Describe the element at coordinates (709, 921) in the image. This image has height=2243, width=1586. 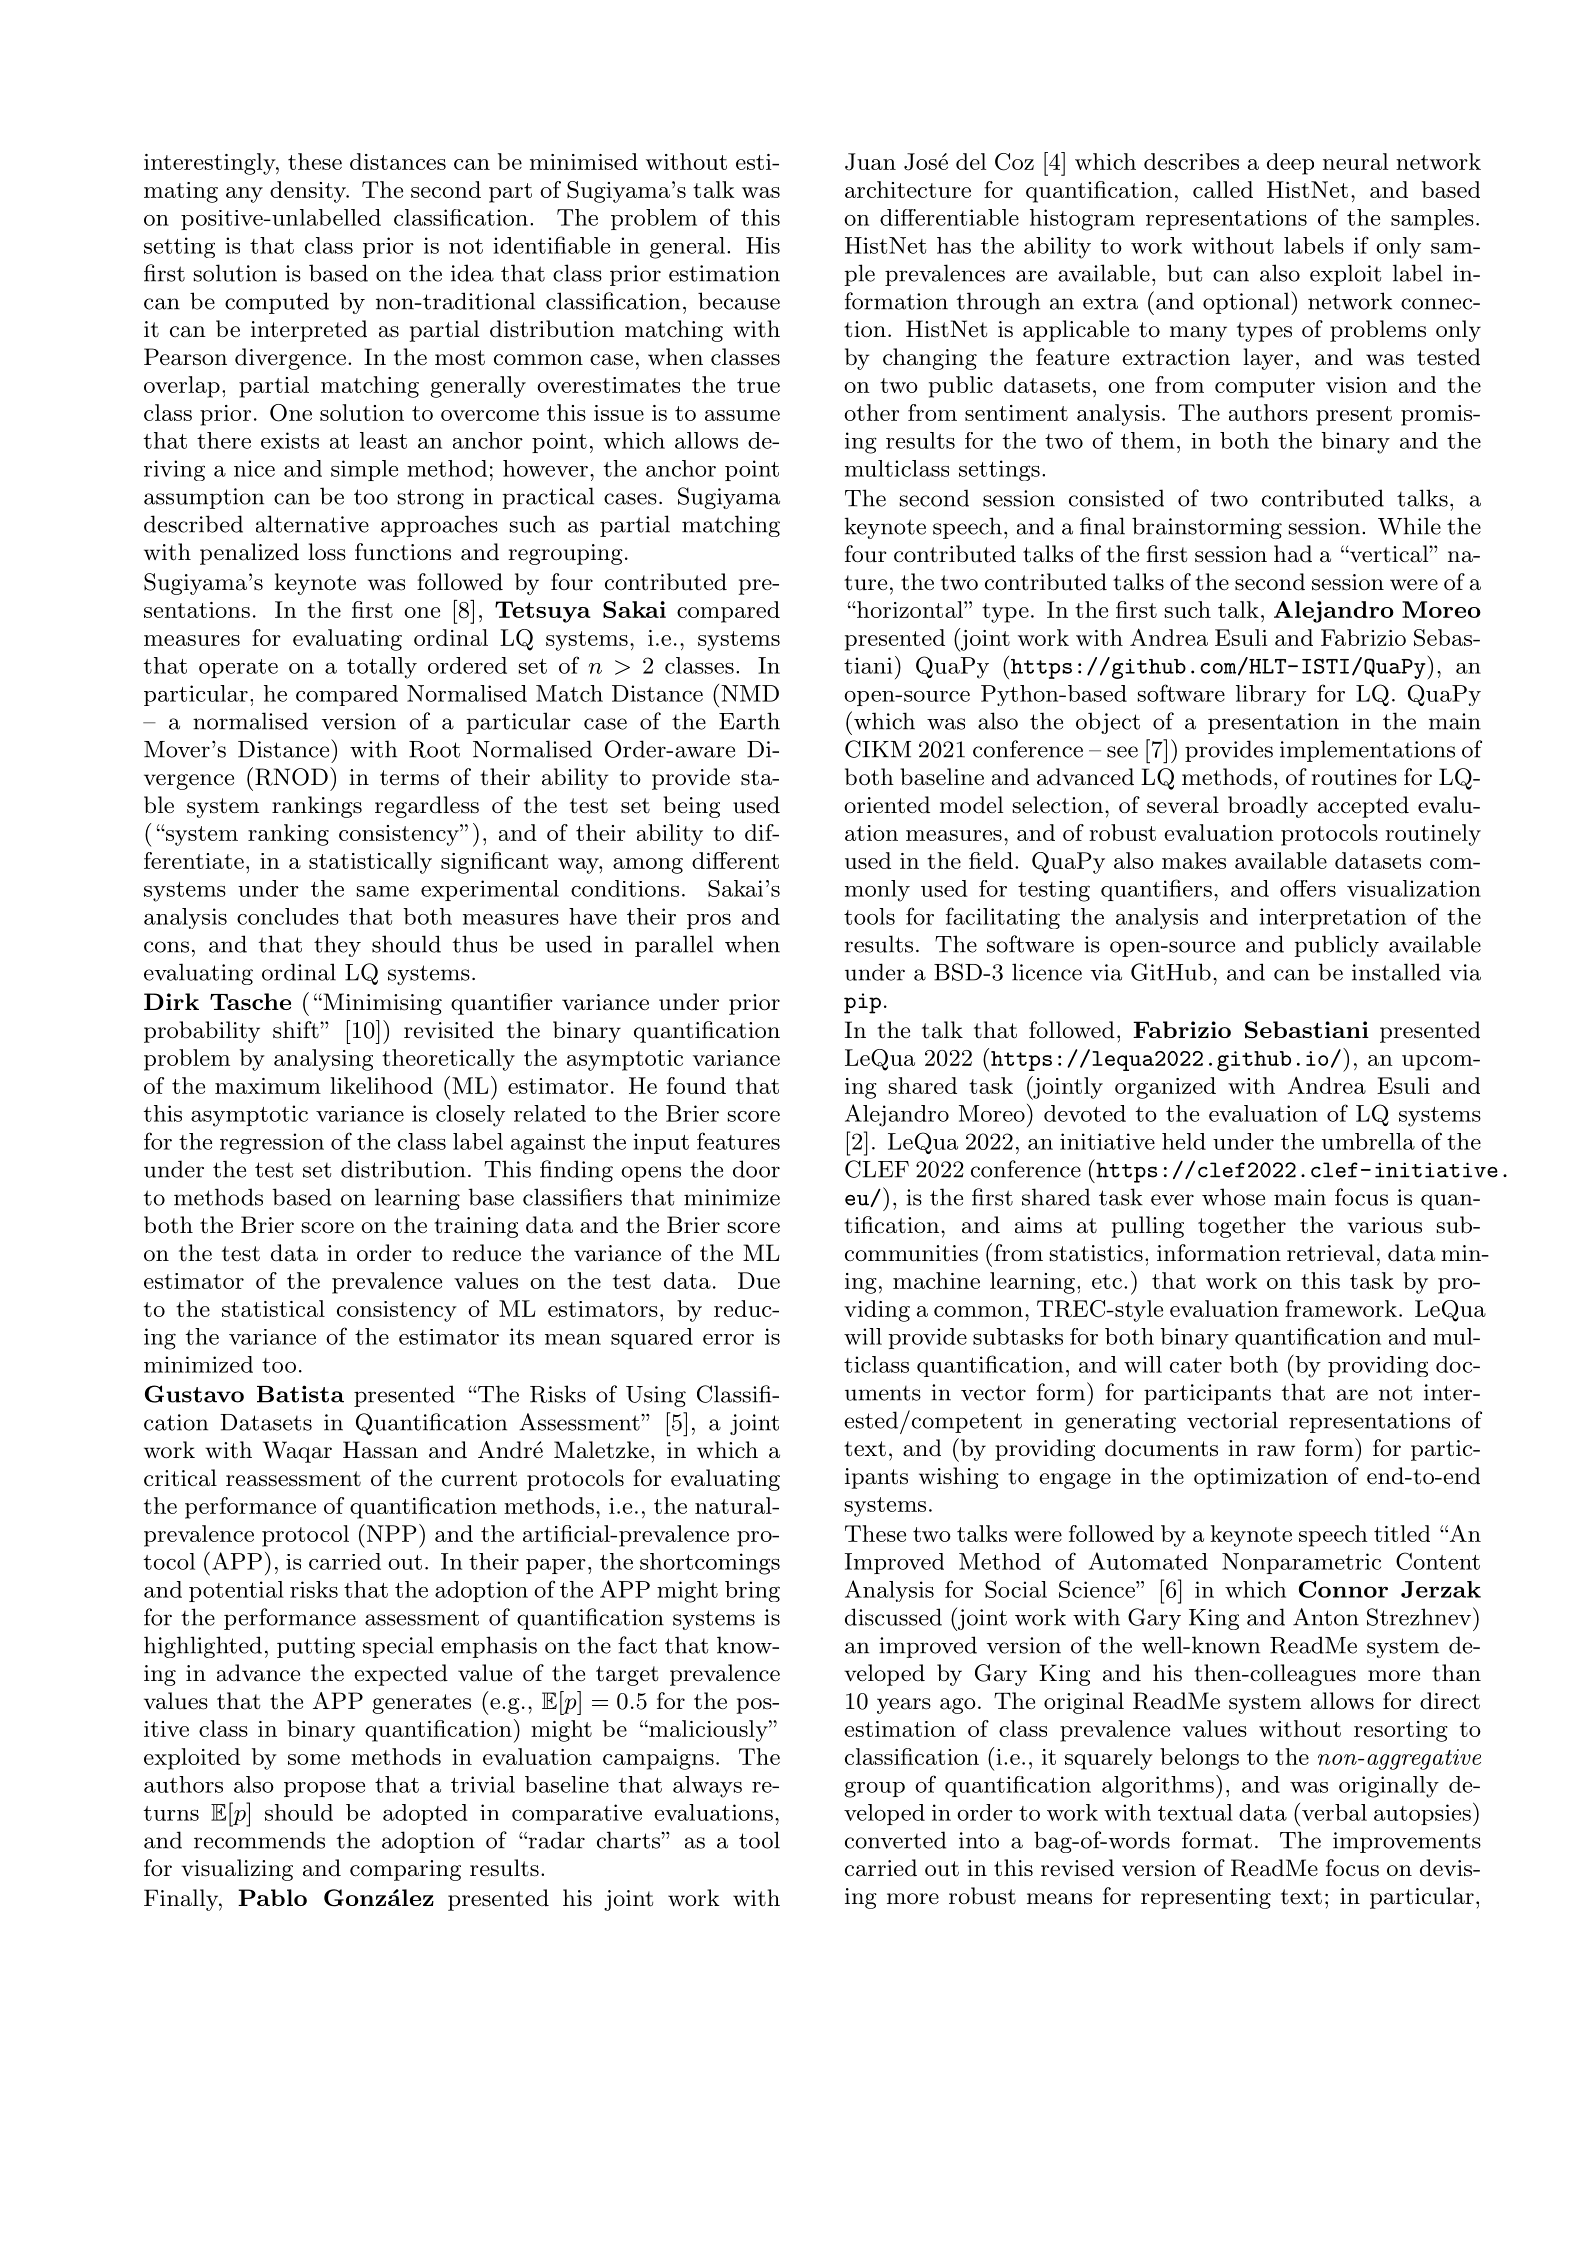
I see `pros` at that location.
